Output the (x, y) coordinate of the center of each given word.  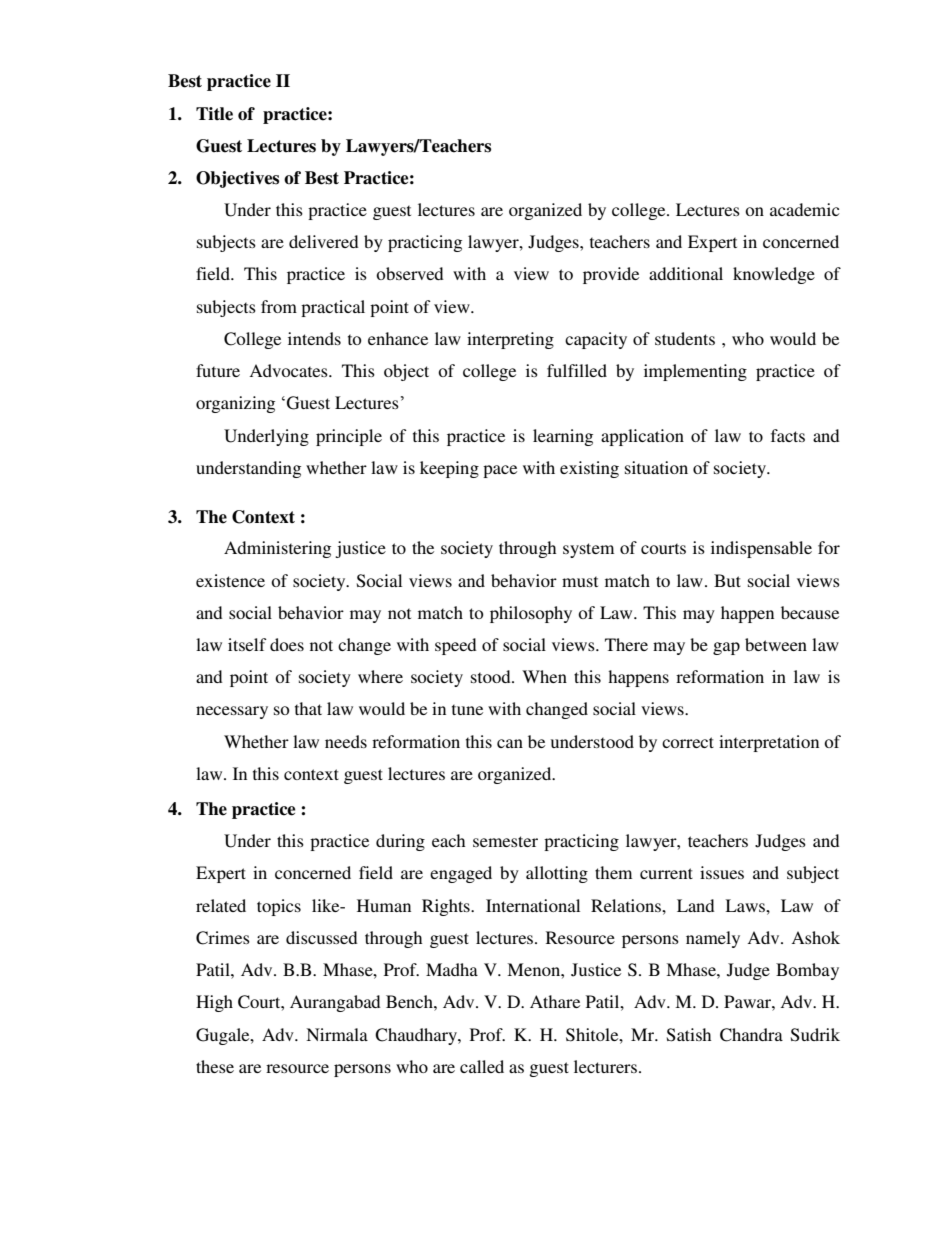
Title (214, 114)
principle (349, 437)
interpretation (769, 743)
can (510, 743)
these (215, 1066)
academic (804, 209)
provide (611, 275)
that (308, 708)
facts (788, 435)
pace (500, 471)
